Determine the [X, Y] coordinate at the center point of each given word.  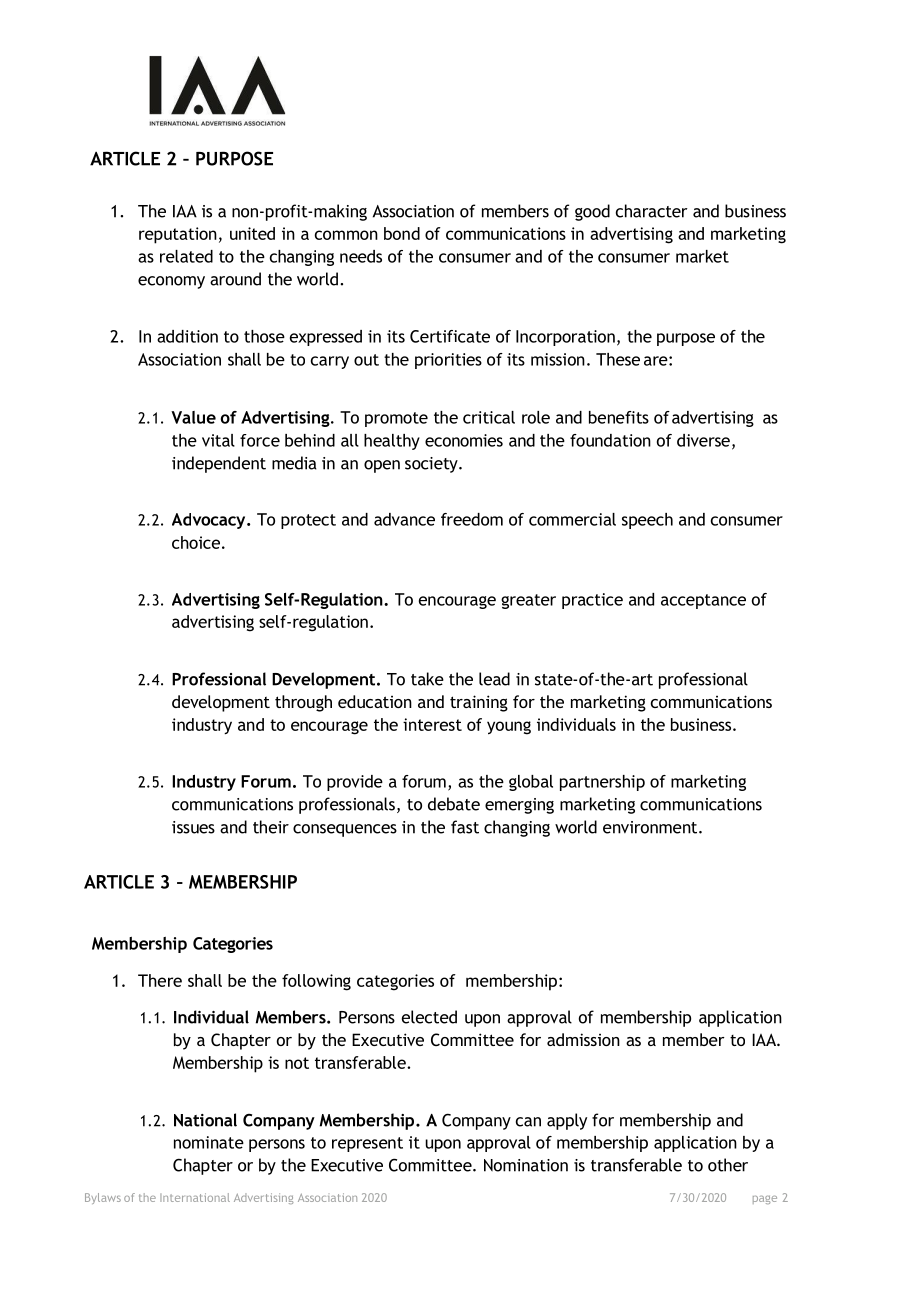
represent [367, 1144]
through [303, 703]
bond [402, 233]
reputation [178, 235]
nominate [209, 1142]
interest [432, 724]
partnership [602, 783]
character [652, 211]
